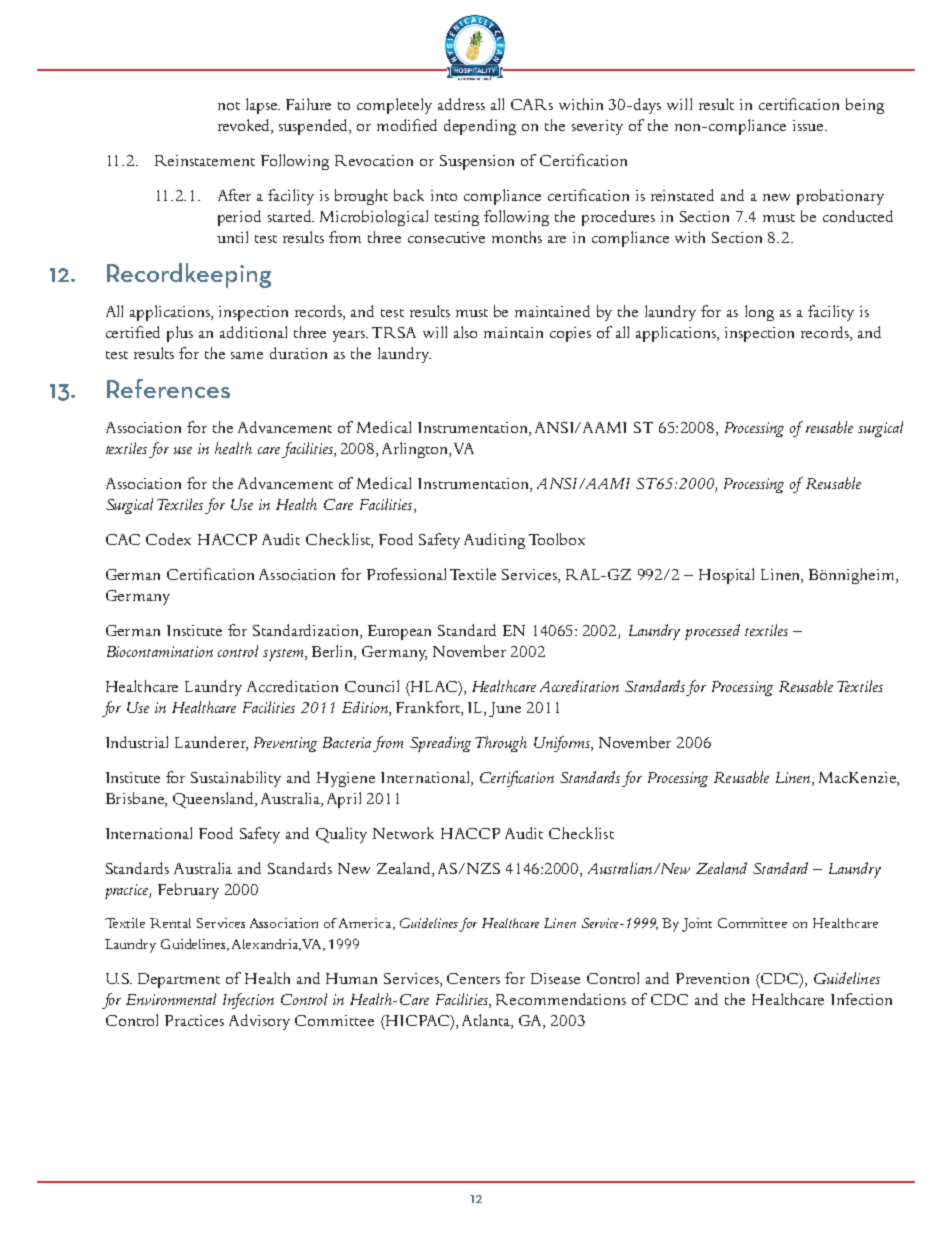 This document has width=952, height=1233. What do you see at coordinates (809, 125) in the document?
I see `issue` at bounding box center [809, 125].
